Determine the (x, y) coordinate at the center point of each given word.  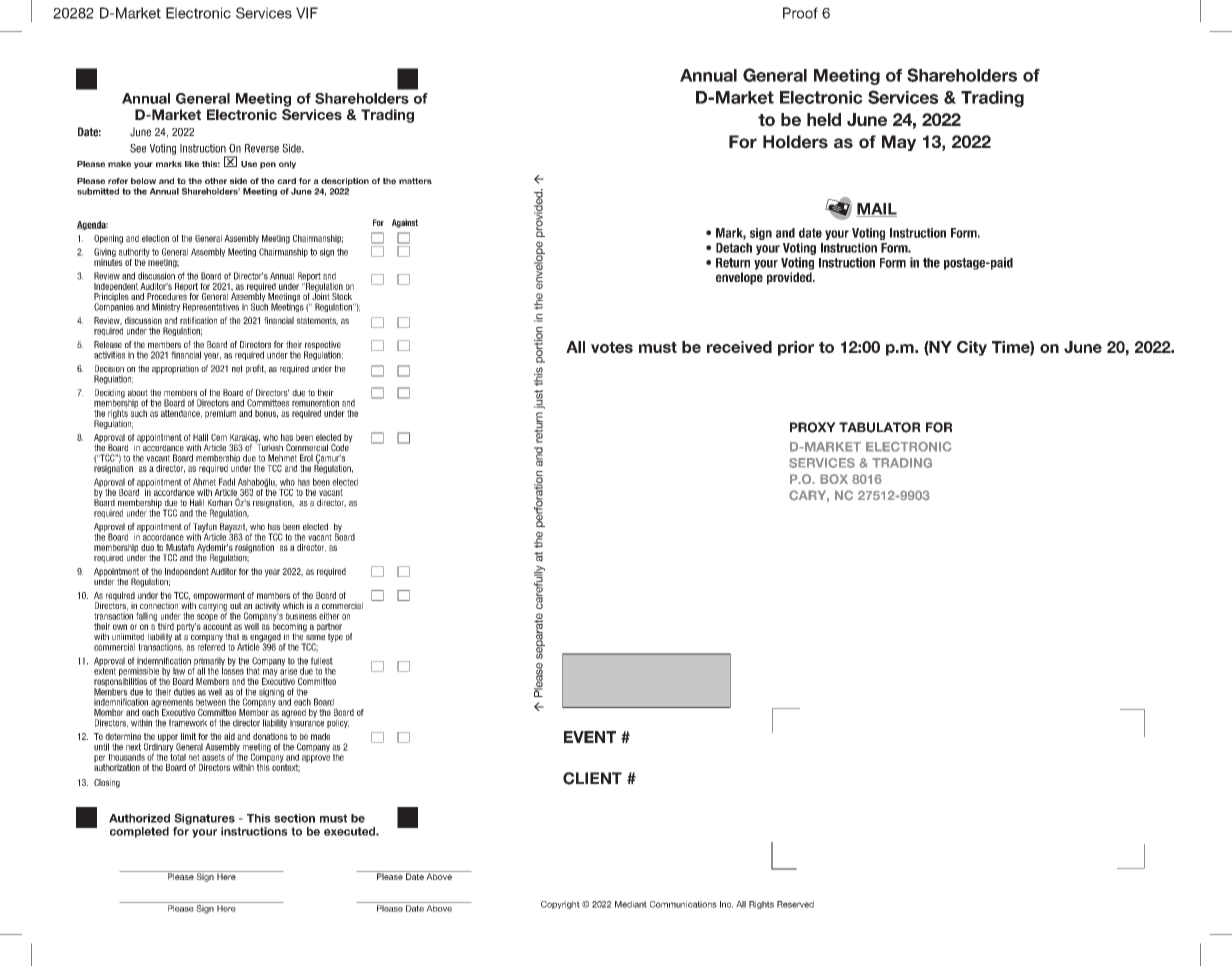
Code (340, 447)
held (824, 119)
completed (139, 832)
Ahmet (204, 482)
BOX (834, 479)
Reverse (262, 148)
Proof (800, 13)
